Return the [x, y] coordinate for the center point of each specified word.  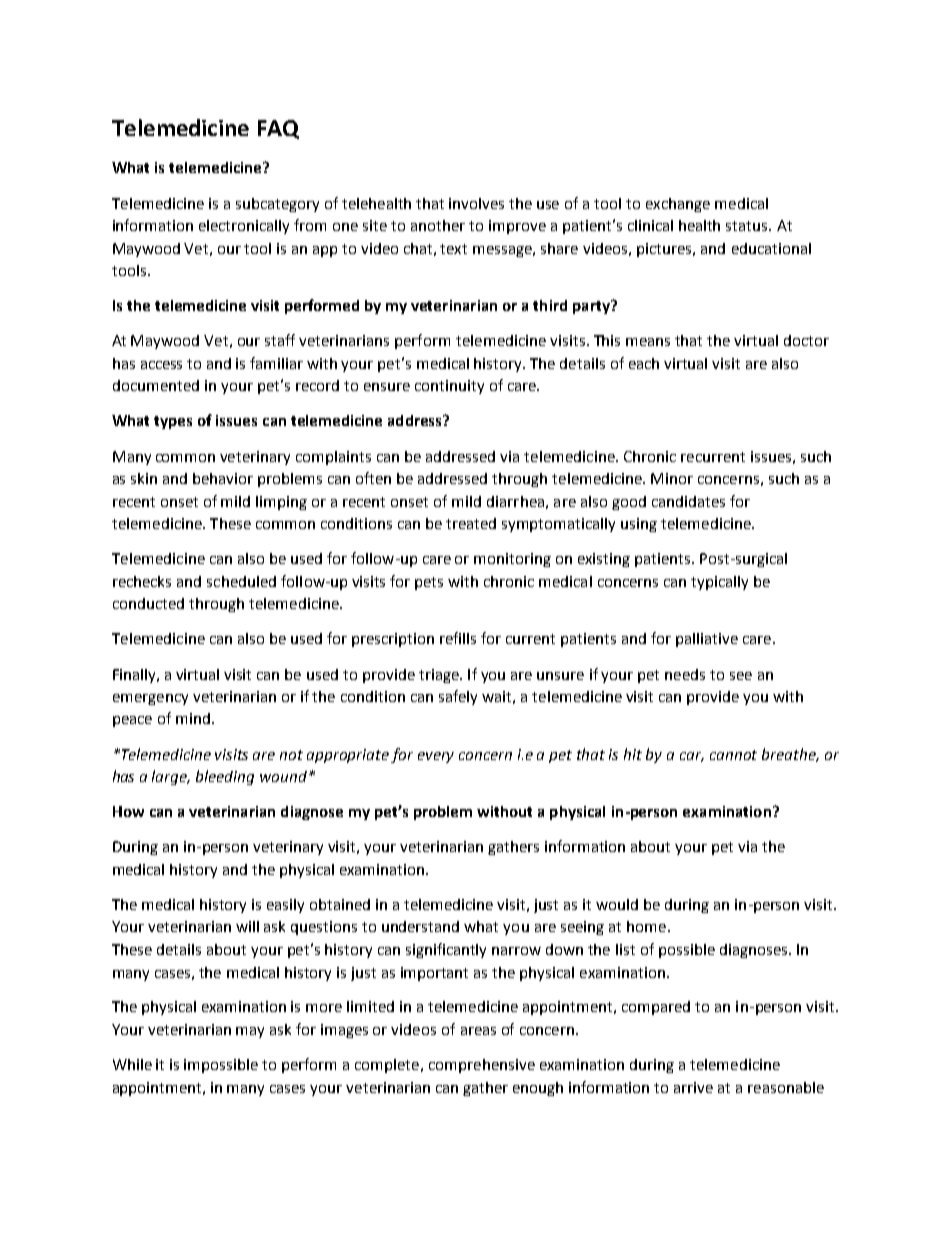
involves [476, 203]
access [161, 365]
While [132, 1064]
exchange [678, 205]
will [247, 926]
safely [458, 697]
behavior [223, 478]
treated [471, 523]
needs [685, 674]
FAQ [278, 129]
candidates [688, 501]
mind [193, 718]
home [646, 926]
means [648, 342]
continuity [449, 387]
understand [420, 926]
